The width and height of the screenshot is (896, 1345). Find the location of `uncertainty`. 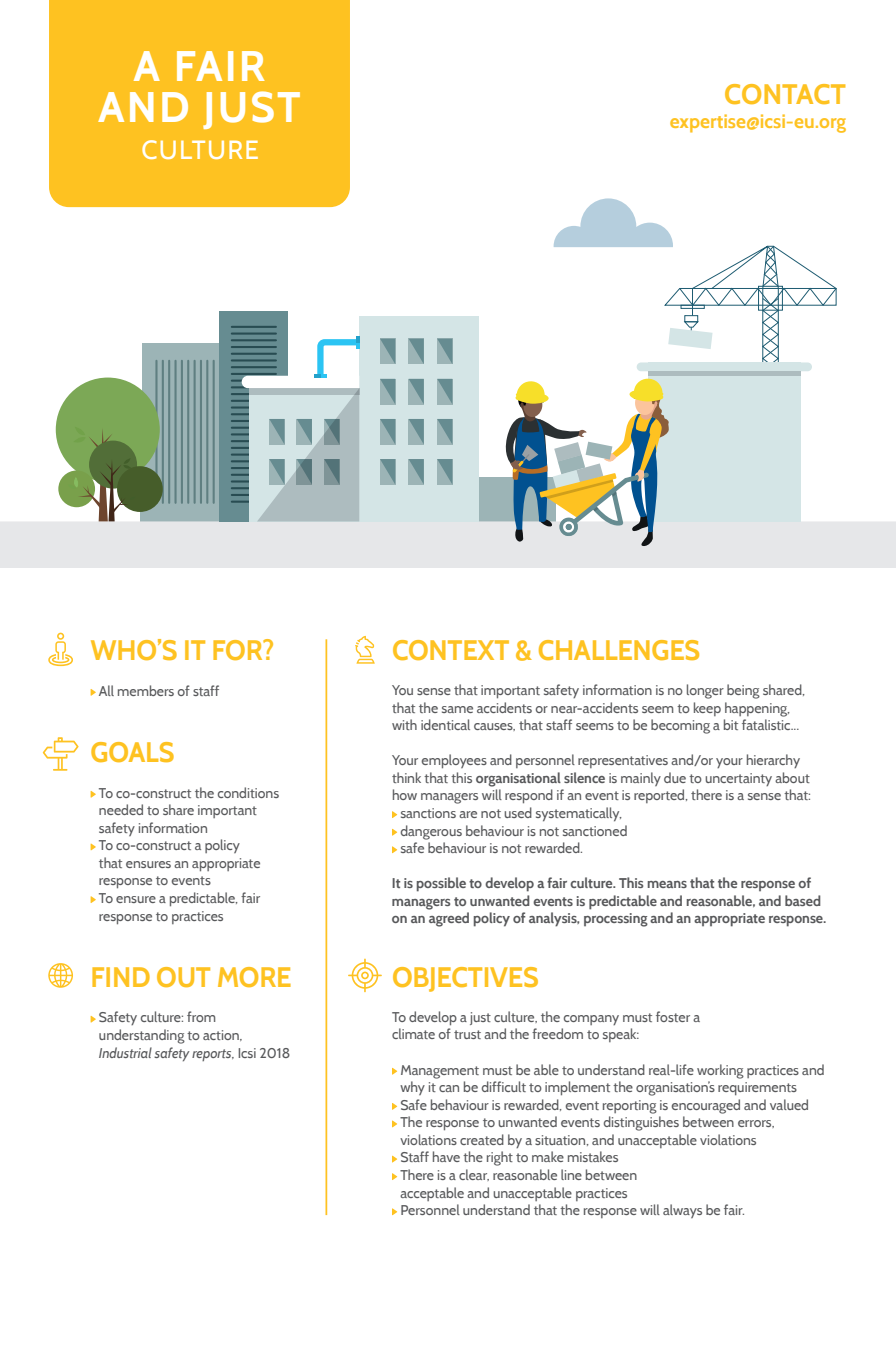

uncertainty is located at coordinates (738, 779).
